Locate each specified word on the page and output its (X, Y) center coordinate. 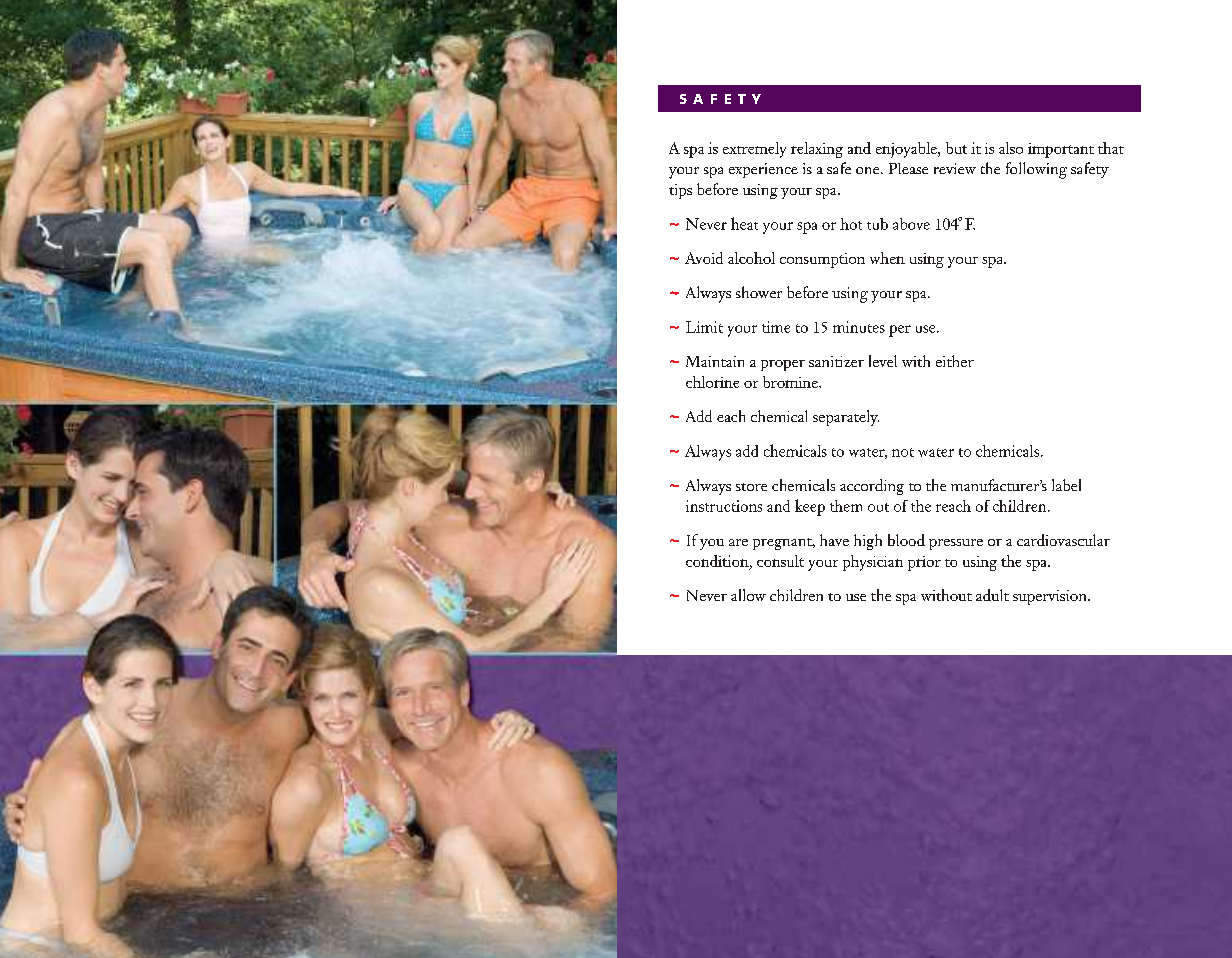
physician (873, 563)
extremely (754, 150)
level (883, 361)
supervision (1051, 597)
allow (748, 595)
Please (908, 168)
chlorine (712, 382)
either (955, 361)
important (1061, 150)
